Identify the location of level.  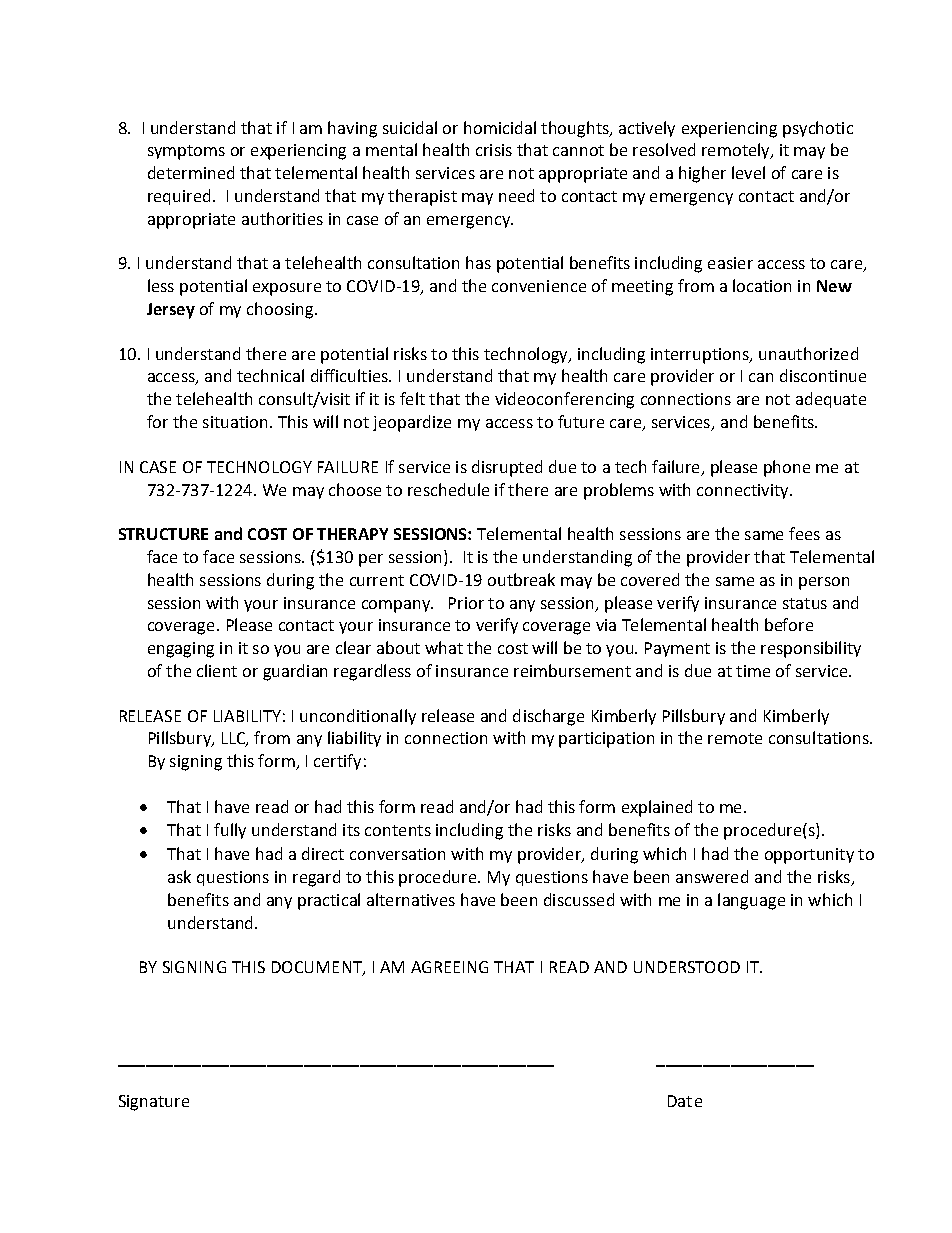
(748, 172).
